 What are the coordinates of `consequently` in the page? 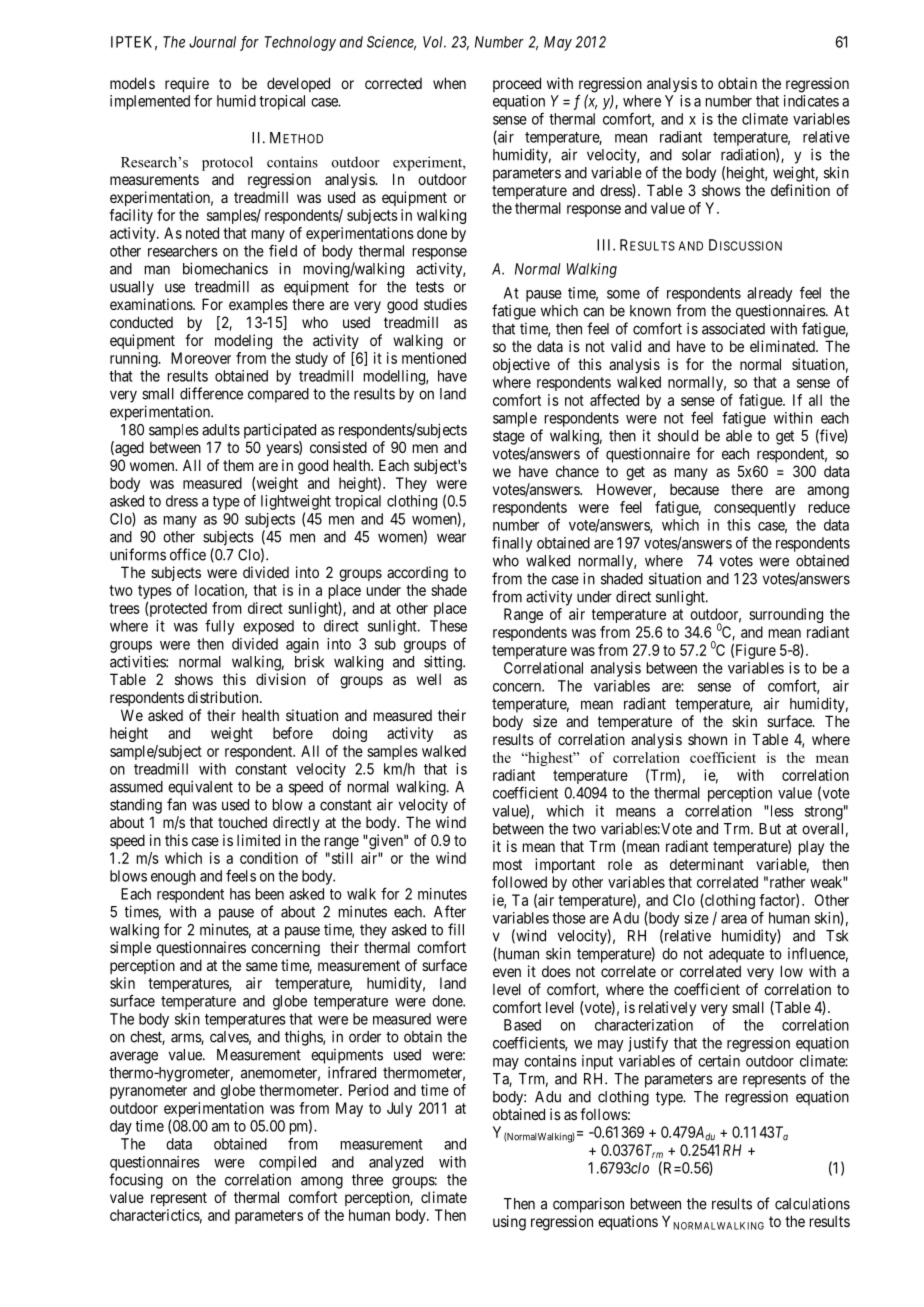 It's located at (755, 508).
